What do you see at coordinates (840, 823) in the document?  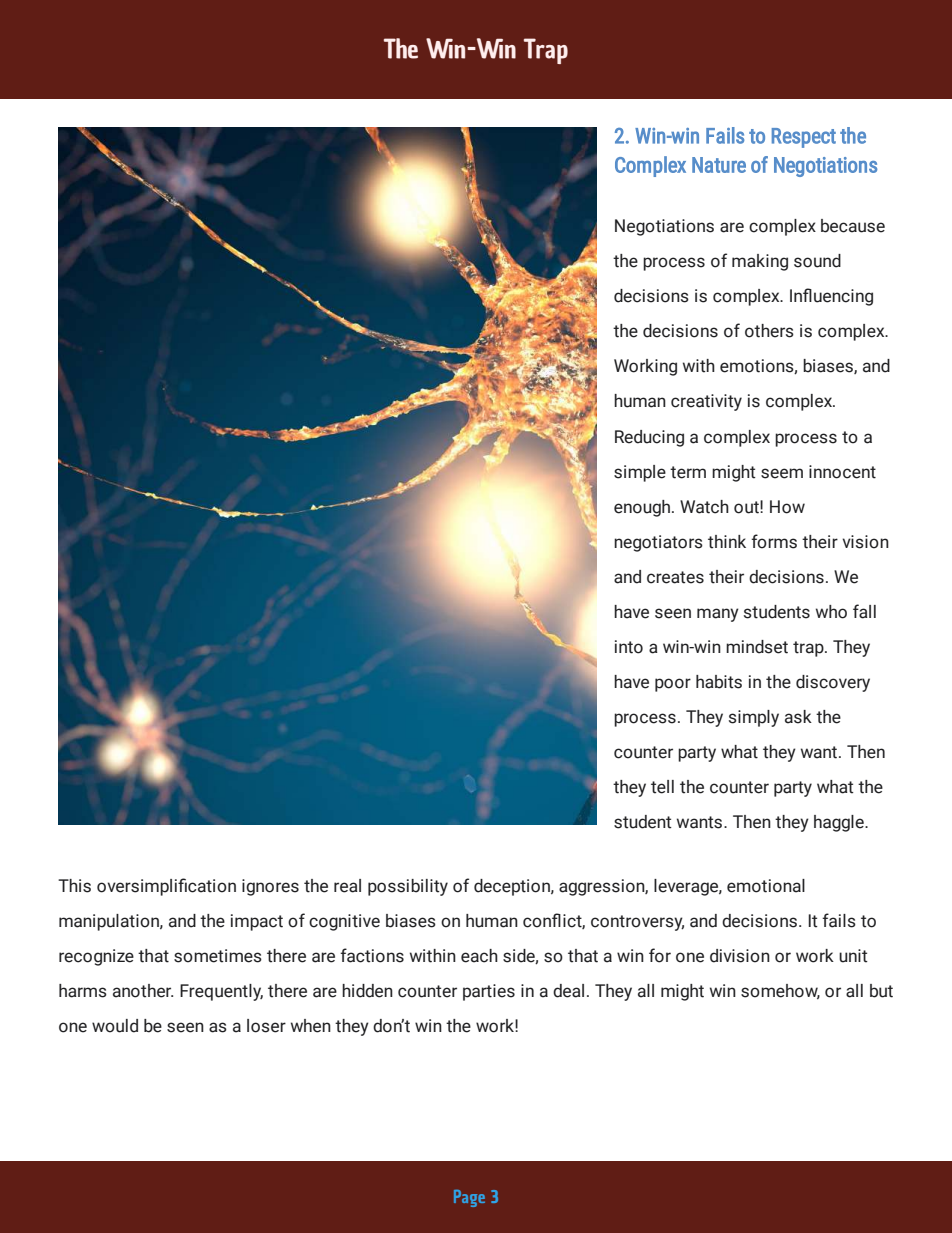 I see `haggle` at bounding box center [840, 823].
